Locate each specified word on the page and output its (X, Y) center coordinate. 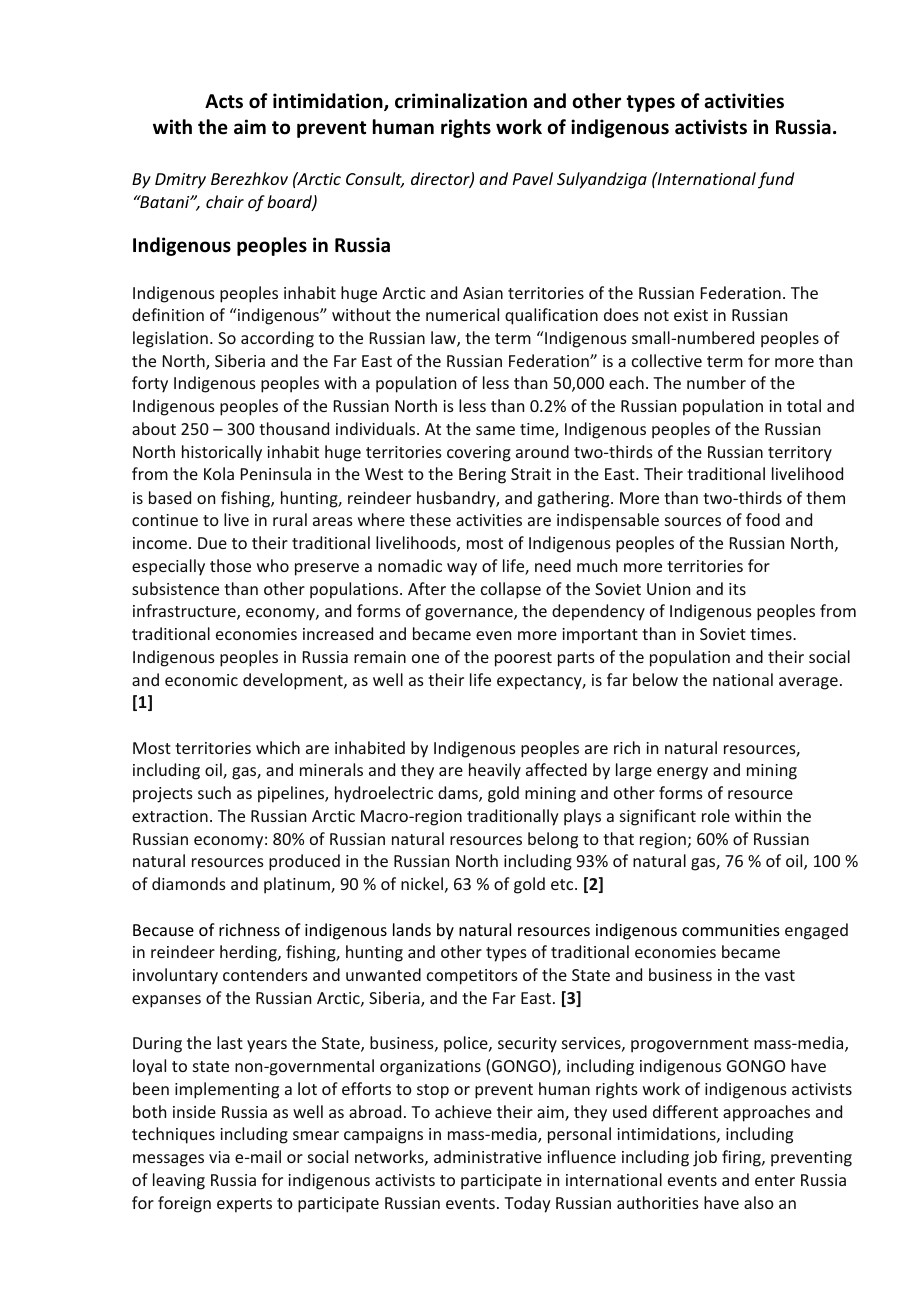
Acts (224, 101)
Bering (482, 476)
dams (459, 794)
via (219, 1157)
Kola (219, 473)
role (716, 815)
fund (776, 180)
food (763, 519)
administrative (488, 1156)
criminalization (461, 101)
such (214, 792)
